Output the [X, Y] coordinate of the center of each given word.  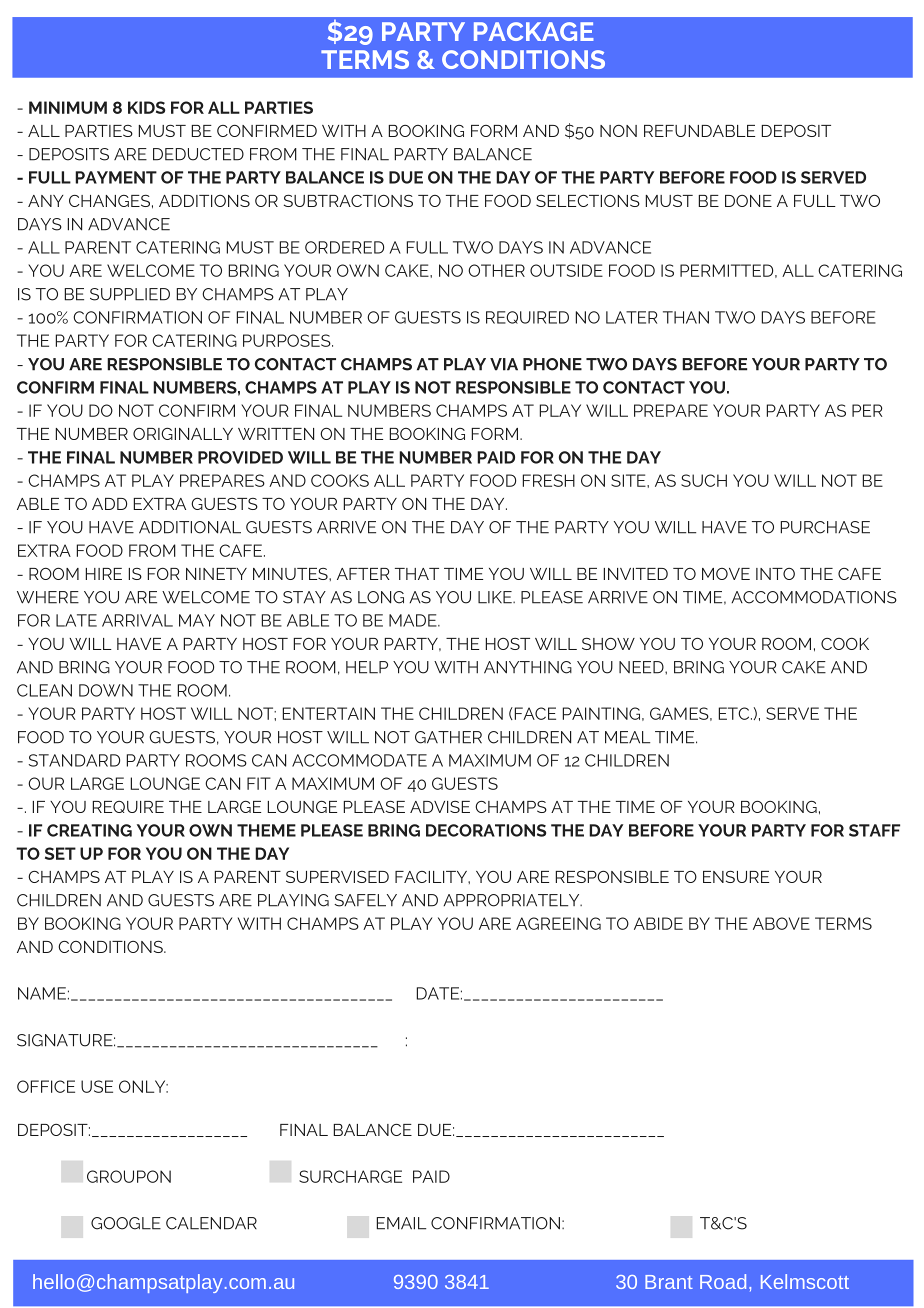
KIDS [146, 107]
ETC [735, 713]
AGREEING [558, 923]
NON [618, 131]
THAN [686, 317]
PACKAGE [534, 31]
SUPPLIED [130, 294]
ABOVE [781, 923]
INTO [775, 574]
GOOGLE [126, 1223]
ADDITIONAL [190, 527]
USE [97, 1086]
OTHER [496, 270]
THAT [417, 574]
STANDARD [74, 760]
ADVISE [440, 807]
